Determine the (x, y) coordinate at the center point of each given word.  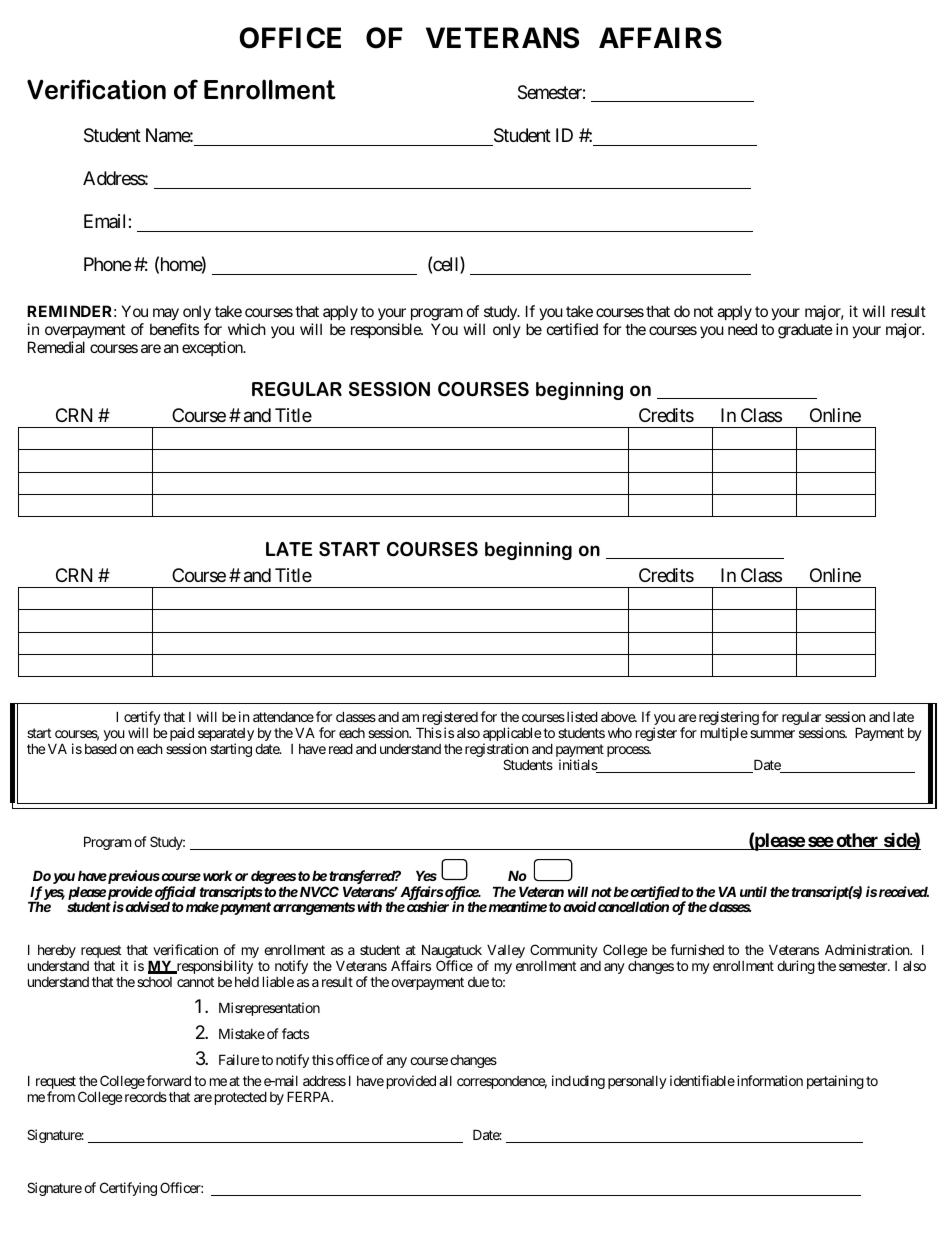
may (166, 314)
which (247, 329)
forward (168, 1080)
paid (182, 735)
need (742, 329)
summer (772, 734)
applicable (512, 735)
